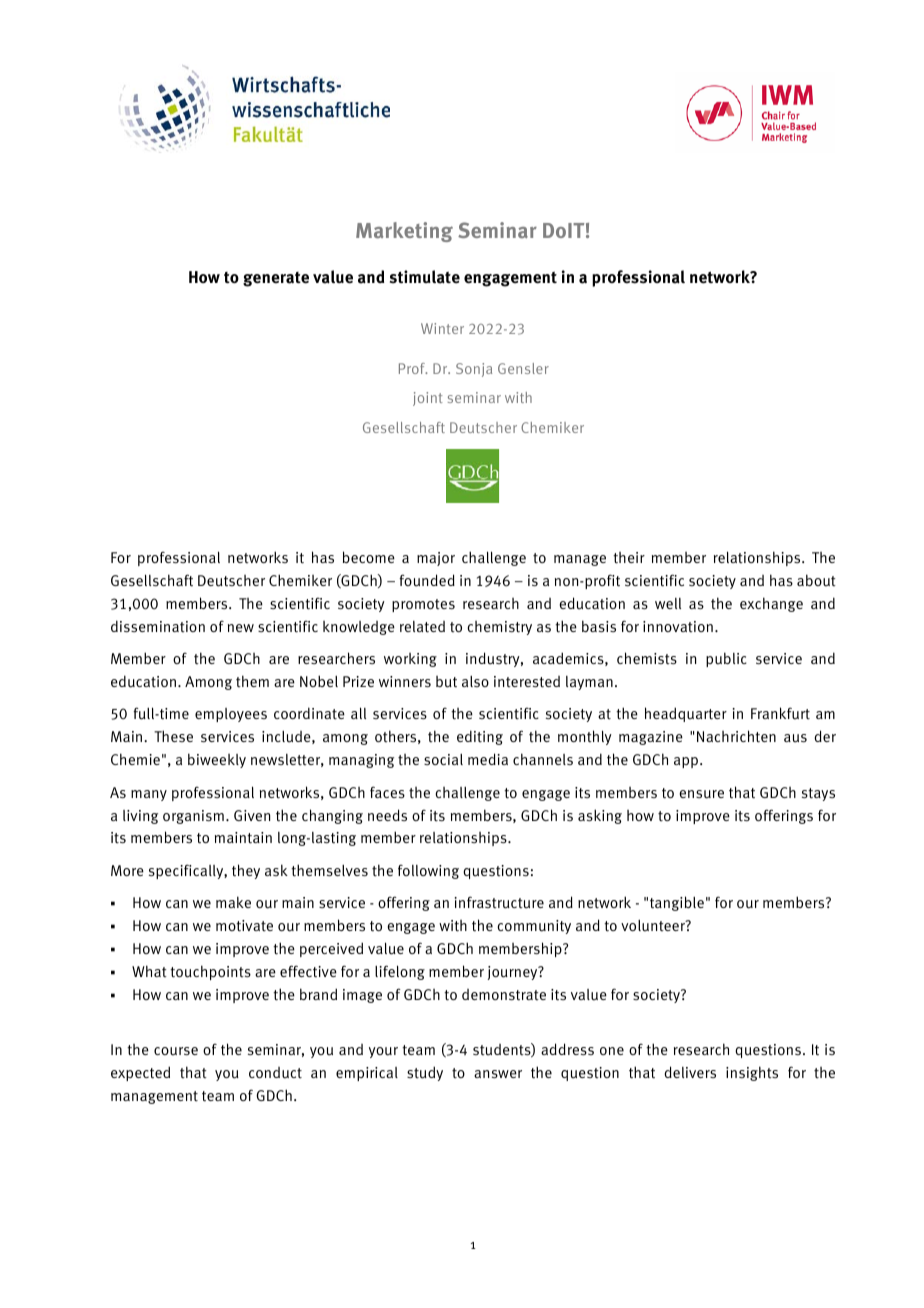 This document has height=1308, width=924. What do you see at coordinates (158, 626) in the document?
I see `dissemination` at bounding box center [158, 626].
